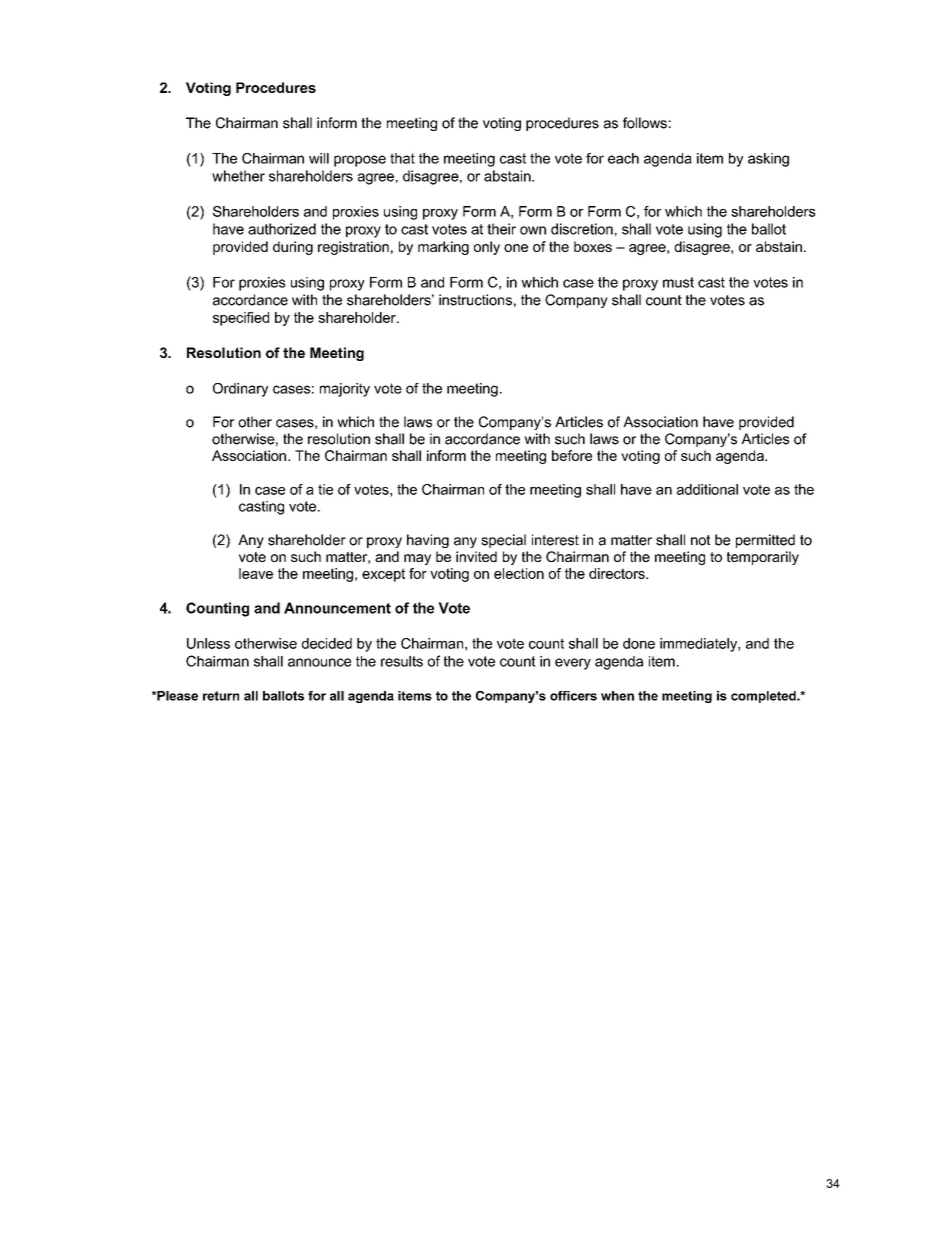  What do you see at coordinates (238, 176) in the screenshot?
I see `whether` at bounding box center [238, 176].
